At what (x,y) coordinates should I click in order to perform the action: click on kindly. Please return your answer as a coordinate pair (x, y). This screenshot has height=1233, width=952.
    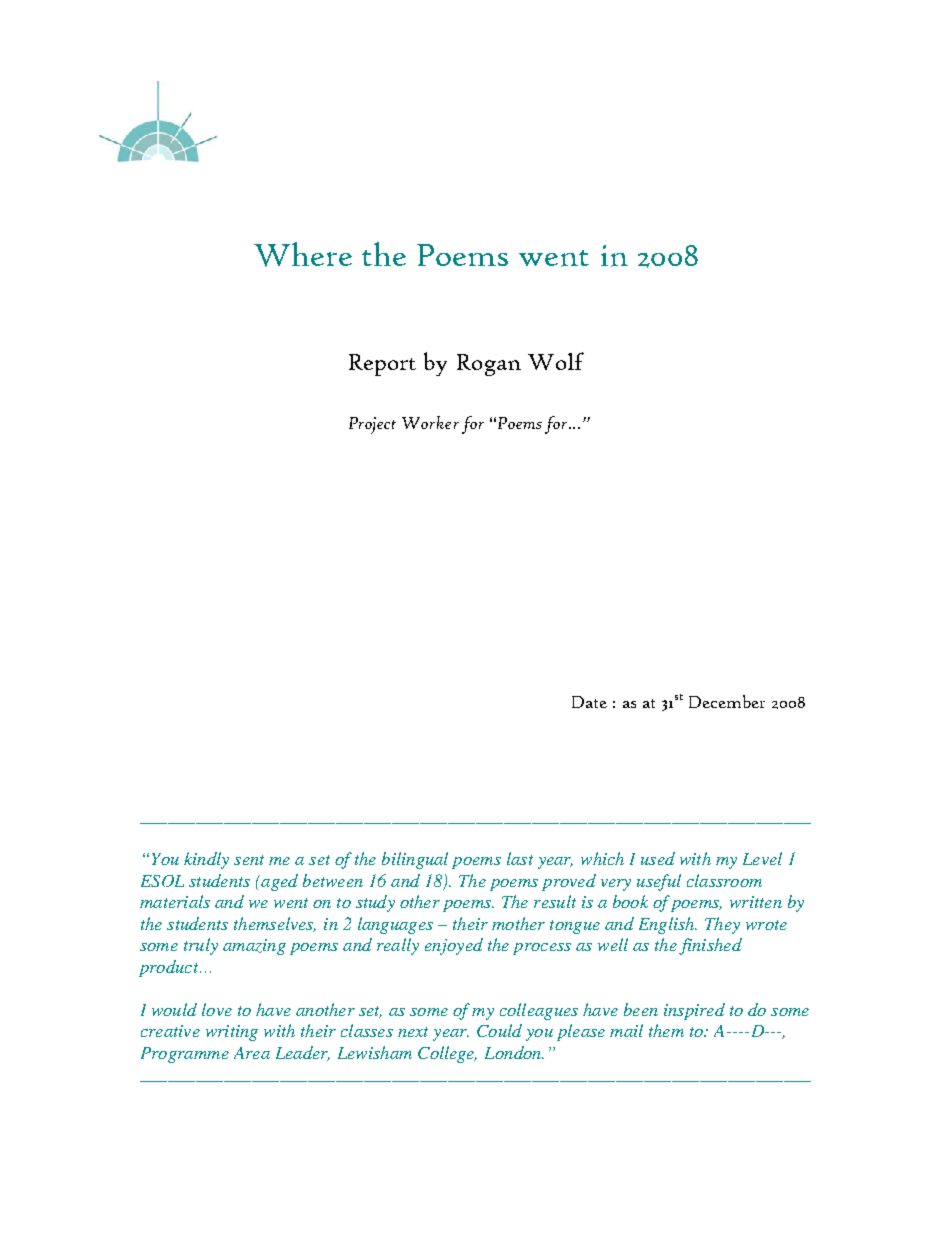
    Looking at the image, I should click on (206, 860).
